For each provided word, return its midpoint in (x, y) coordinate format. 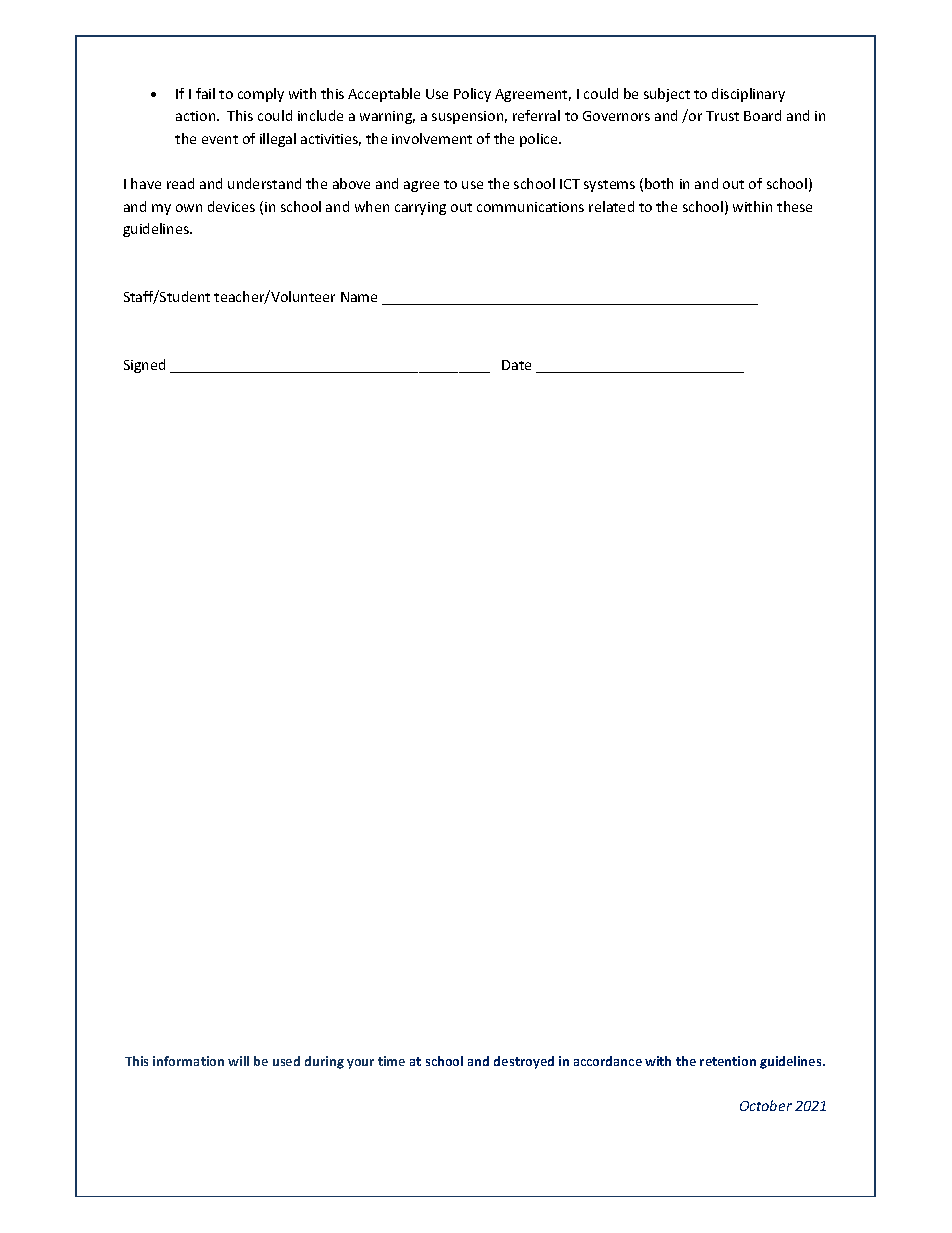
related (611, 206)
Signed (144, 366)
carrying (420, 208)
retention (728, 1061)
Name (359, 297)
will (238, 1061)
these (794, 206)
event (220, 139)
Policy (472, 95)
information (188, 1061)
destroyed (524, 1062)
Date (516, 365)
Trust (722, 116)
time (391, 1061)
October (766, 1105)
